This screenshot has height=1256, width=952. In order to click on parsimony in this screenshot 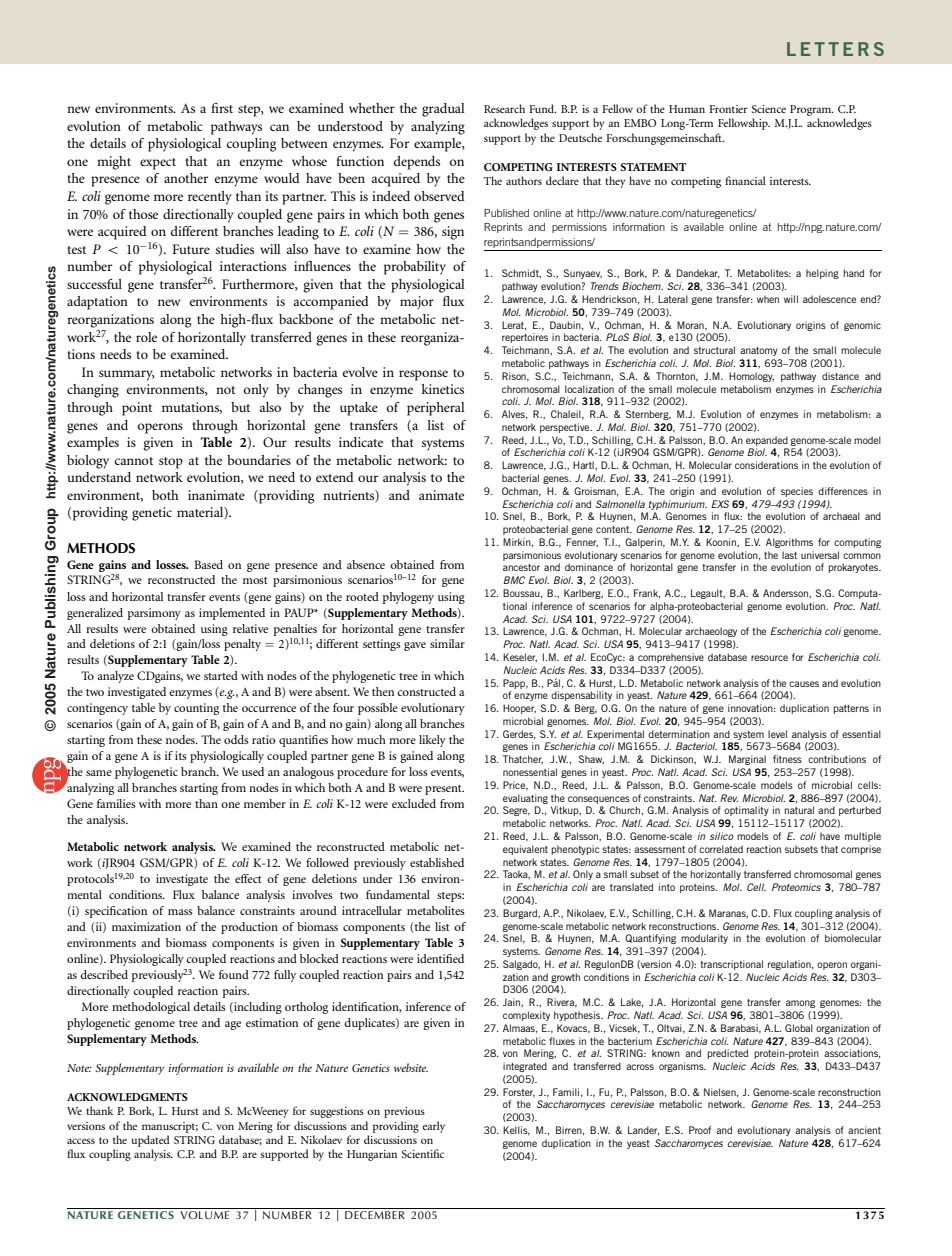, I will do `click(154, 614)`.
